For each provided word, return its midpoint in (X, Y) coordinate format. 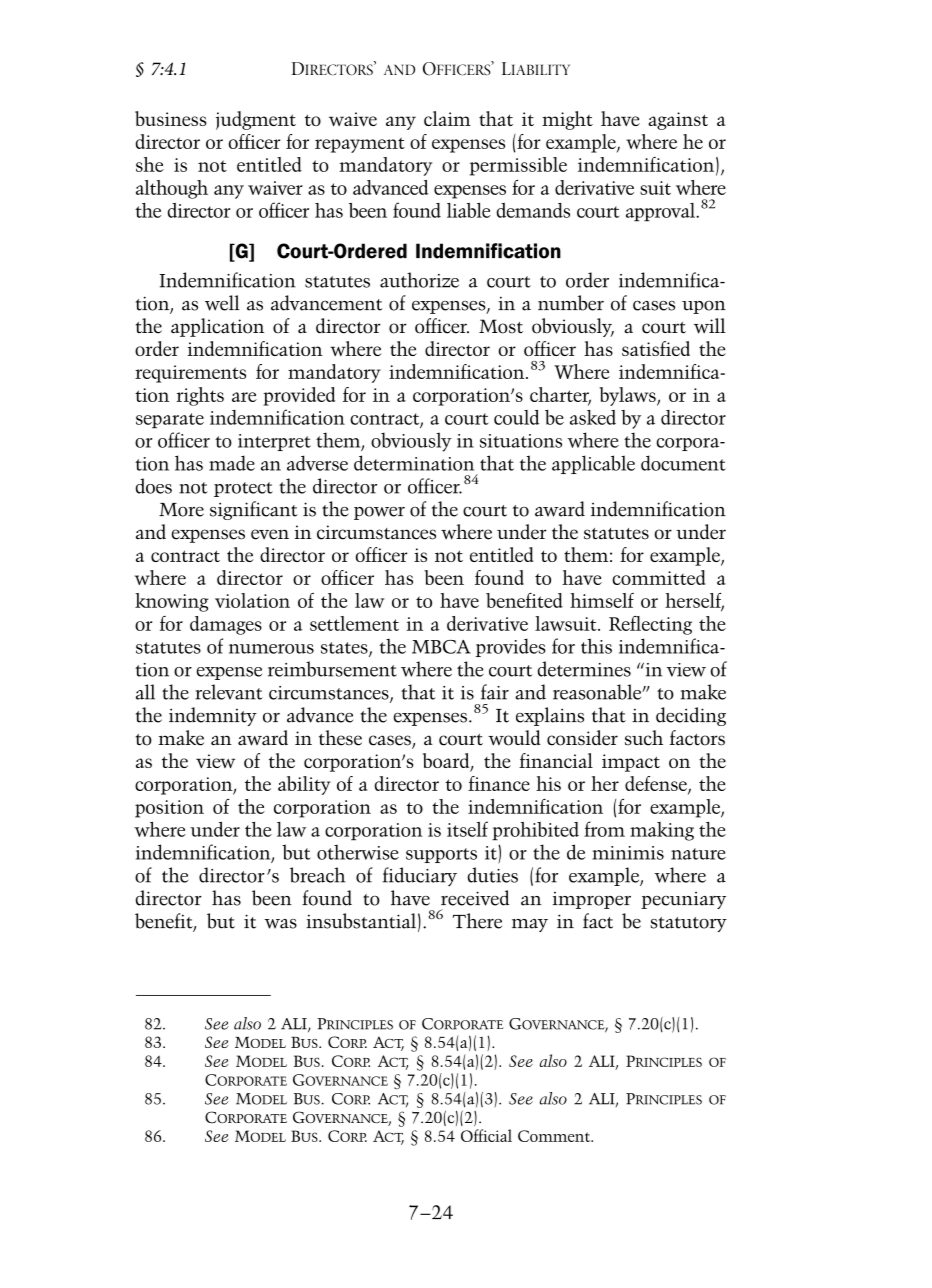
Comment (555, 1136)
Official (486, 1135)
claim (447, 118)
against (678, 121)
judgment (256, 120)
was (280, 924)
